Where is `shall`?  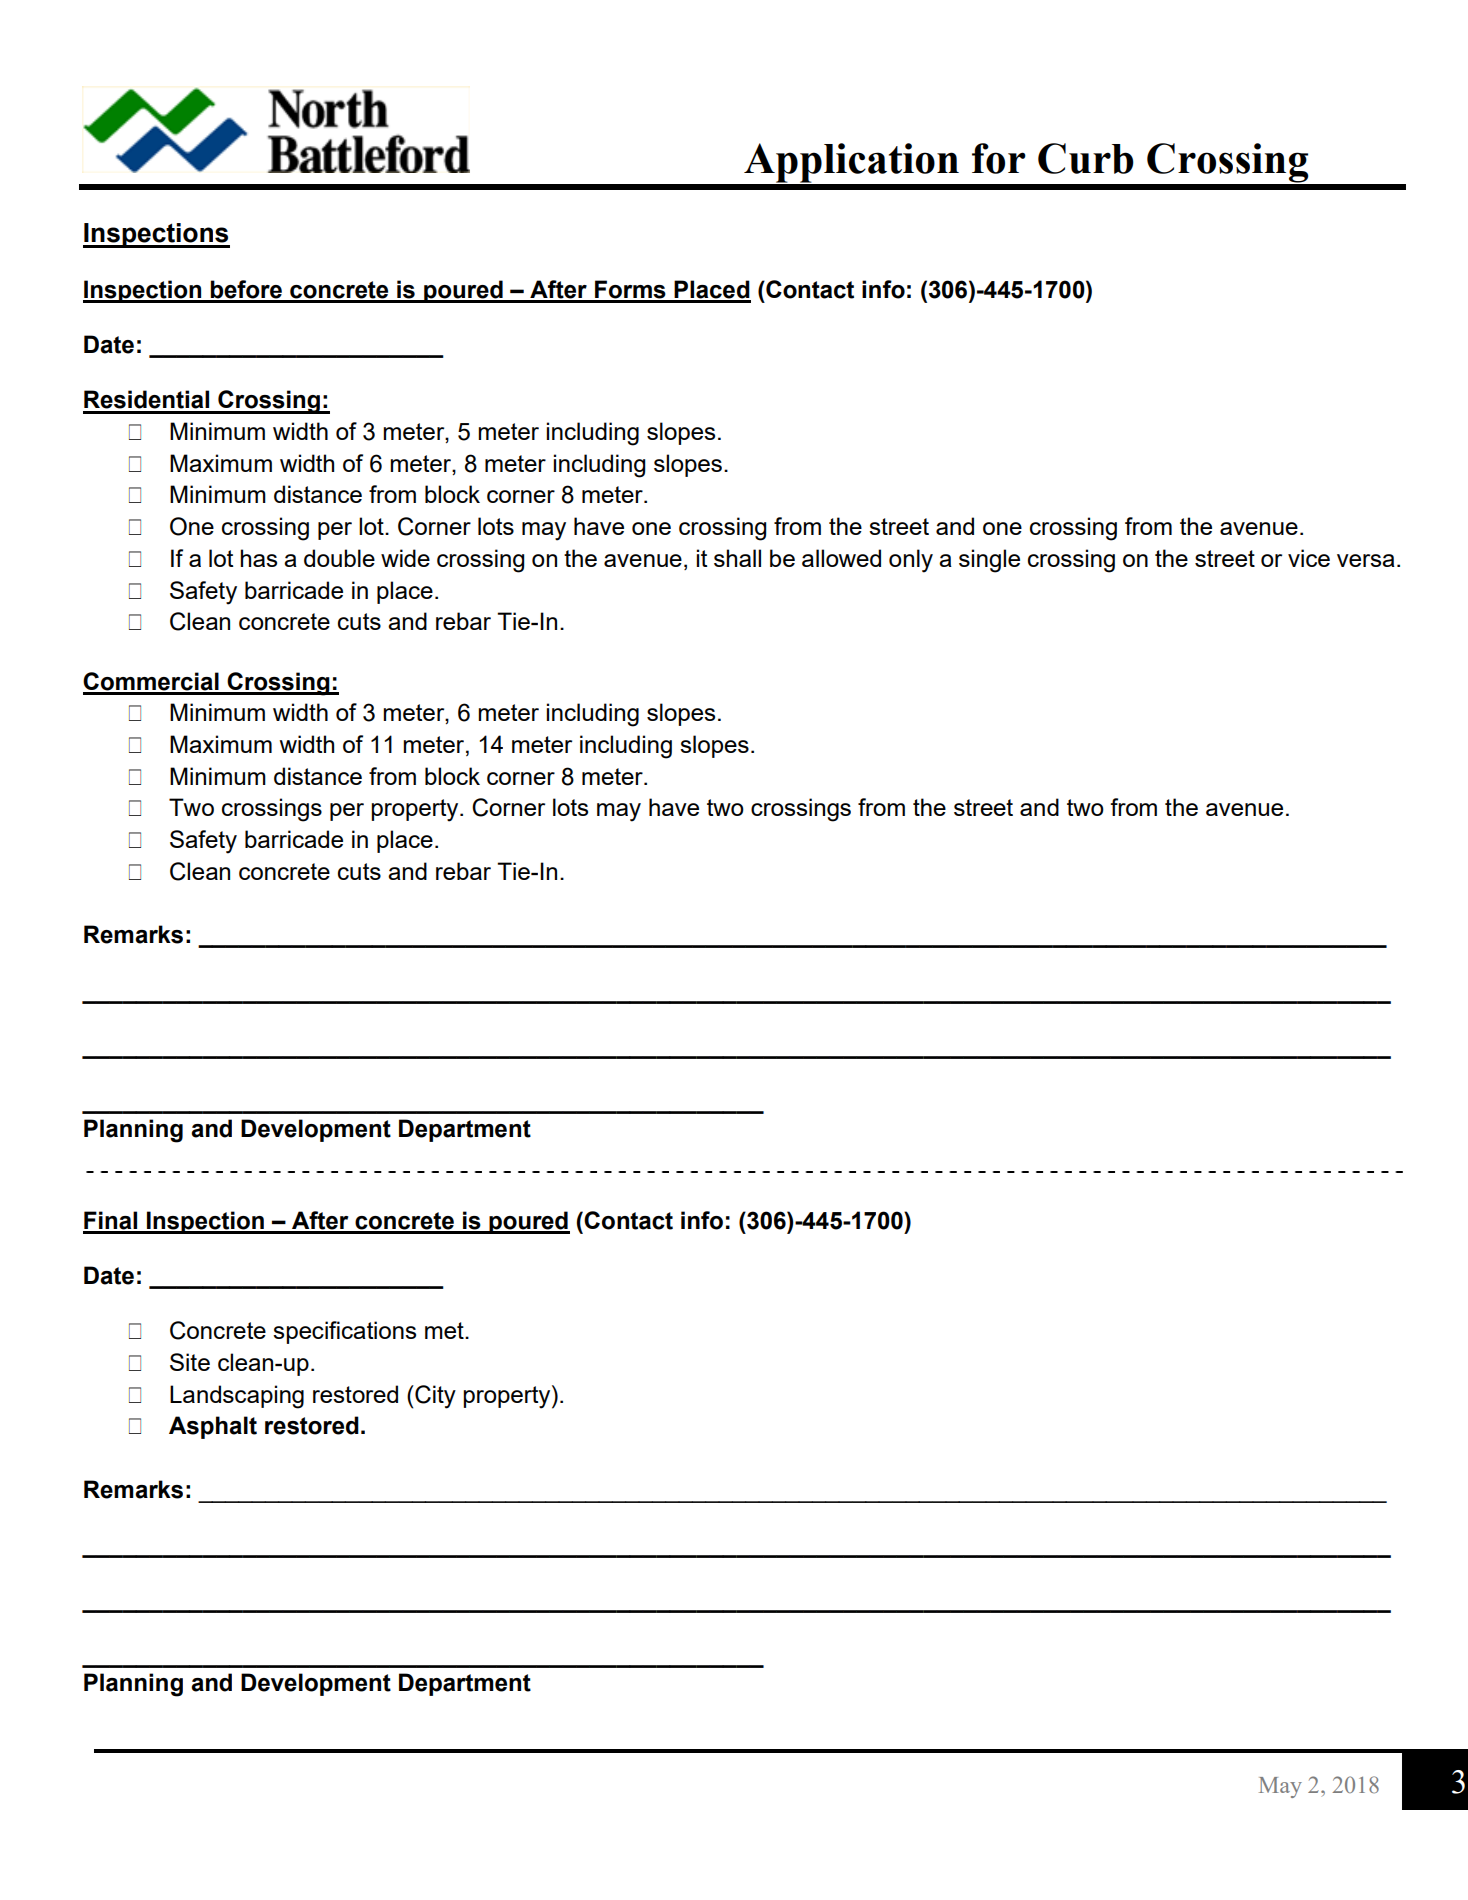 shall is located at coordinates (737, 558).
